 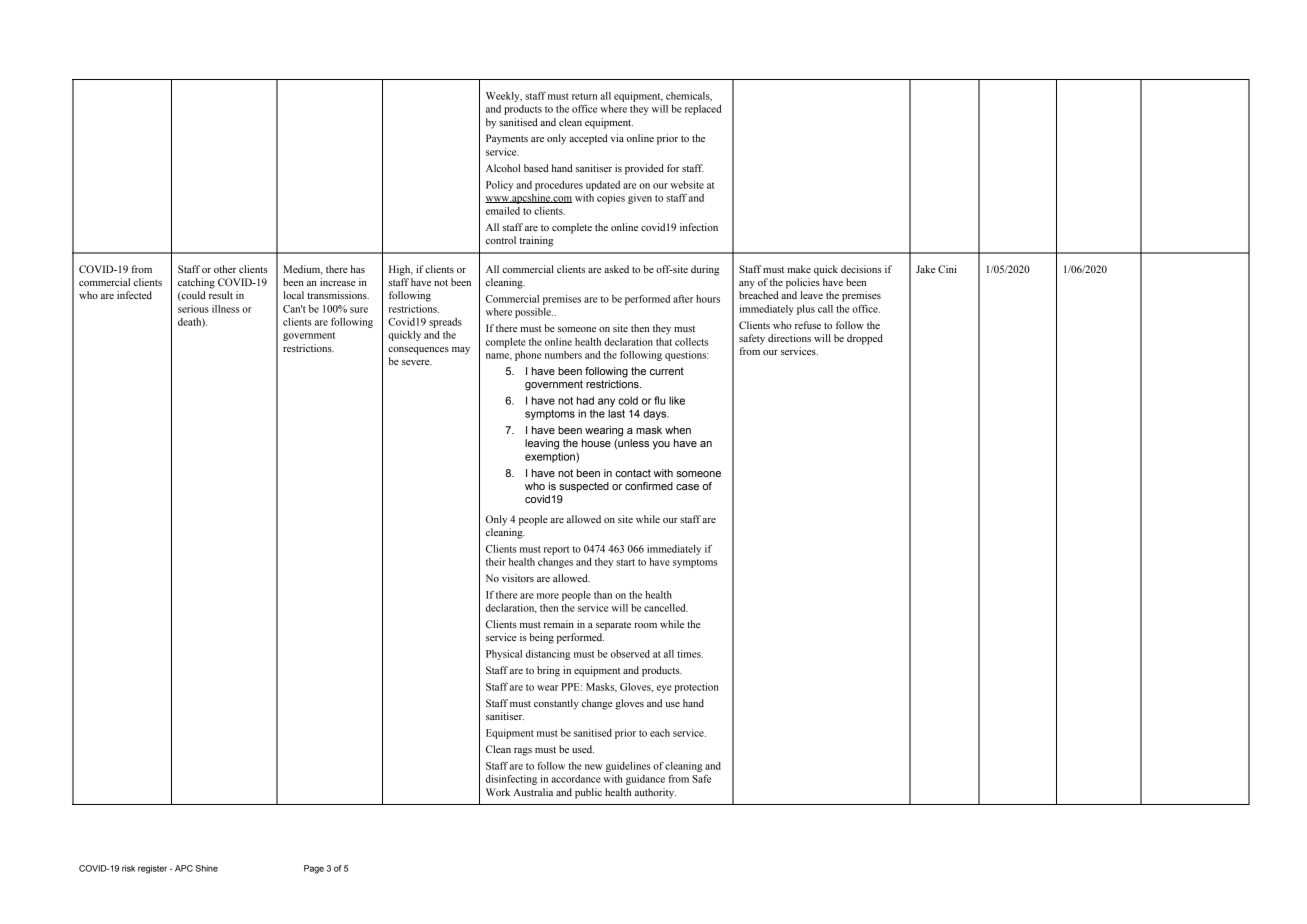 I want to click on Weekly, so click(x=504, y=97).
